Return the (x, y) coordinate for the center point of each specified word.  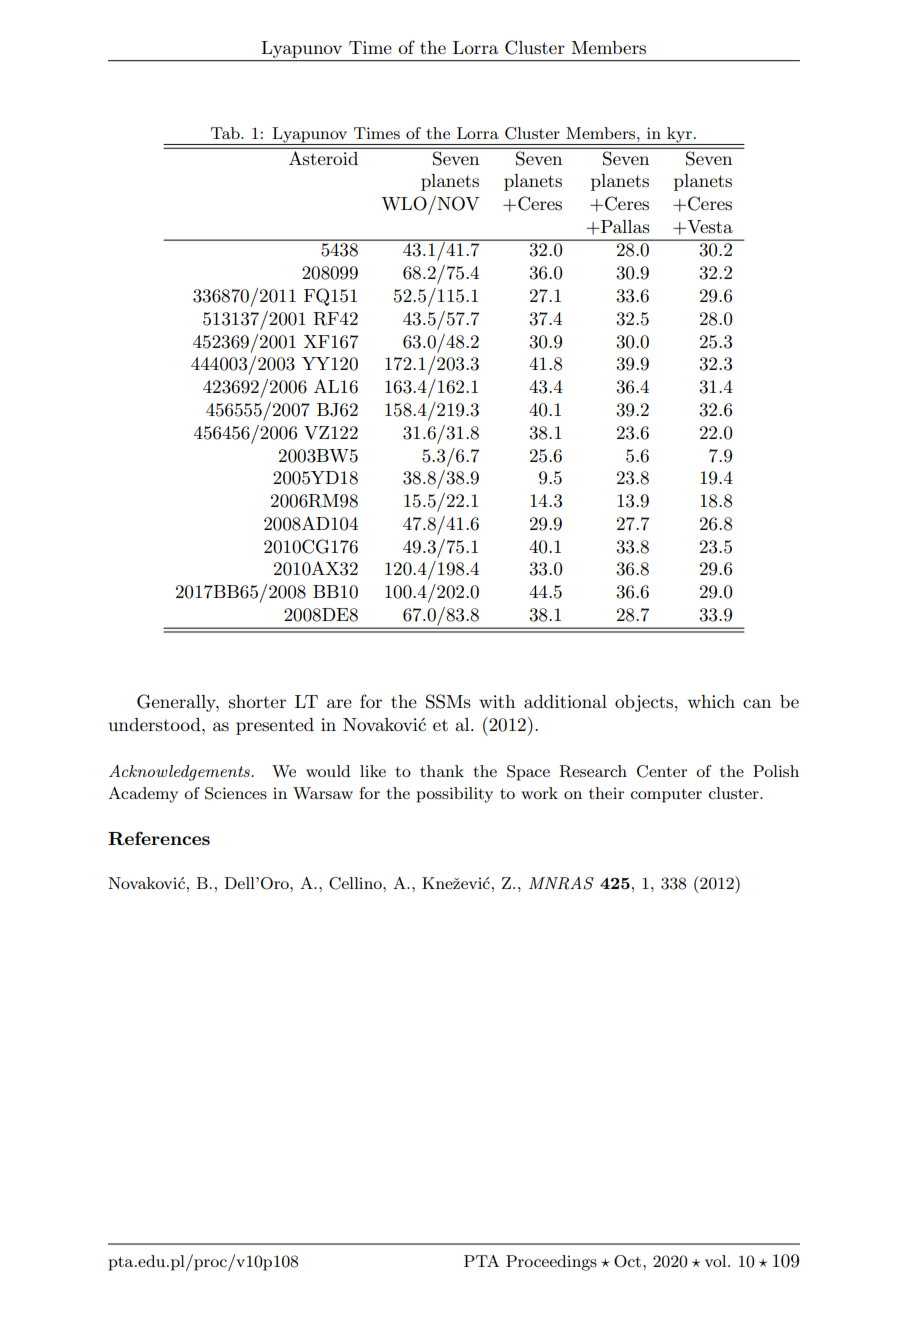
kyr (679, 136)
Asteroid (323, 158)
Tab (226, 133)
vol (717, 1261)
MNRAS (561, 883)
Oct (629, 1261)
